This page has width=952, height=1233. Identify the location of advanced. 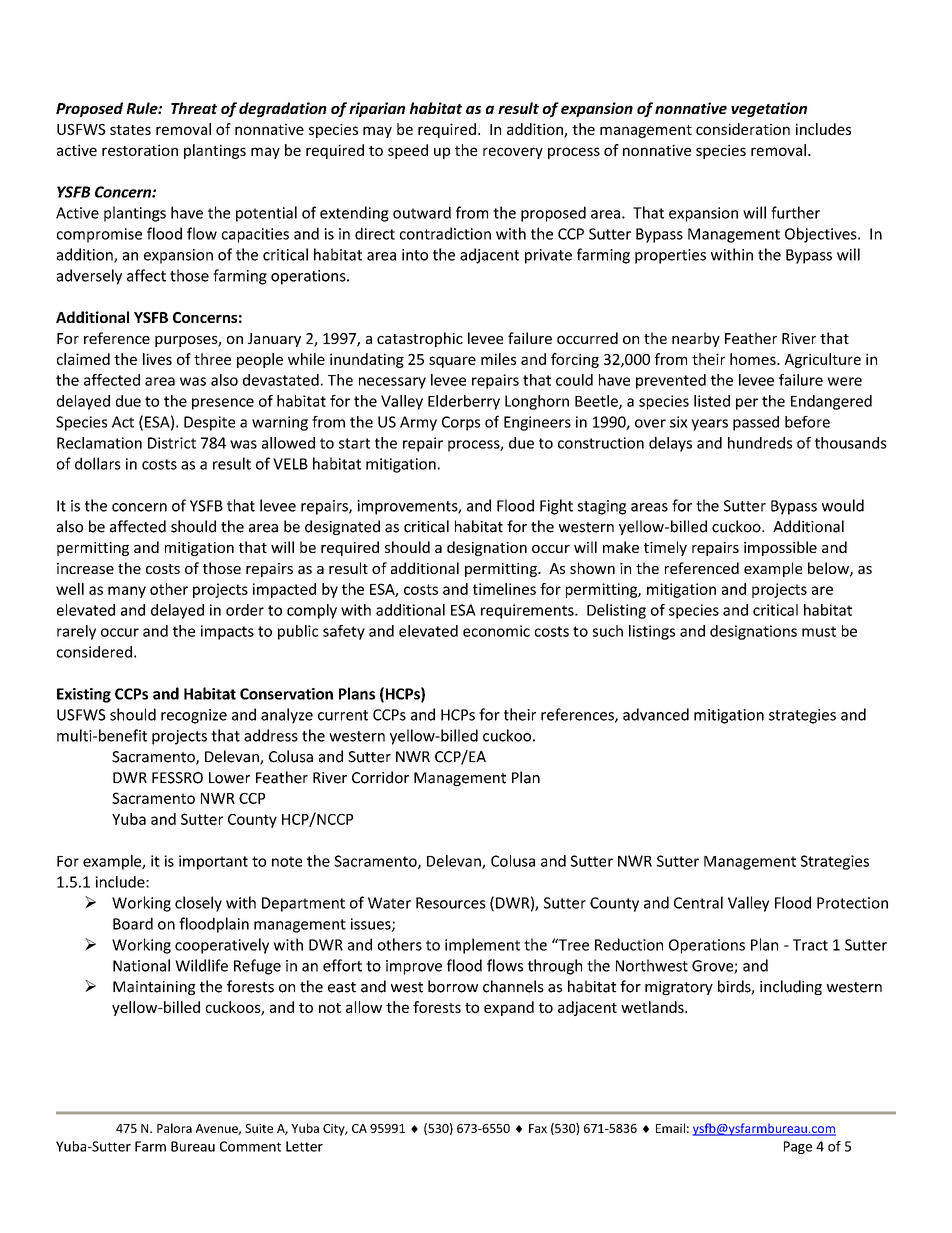
(656, 714).
